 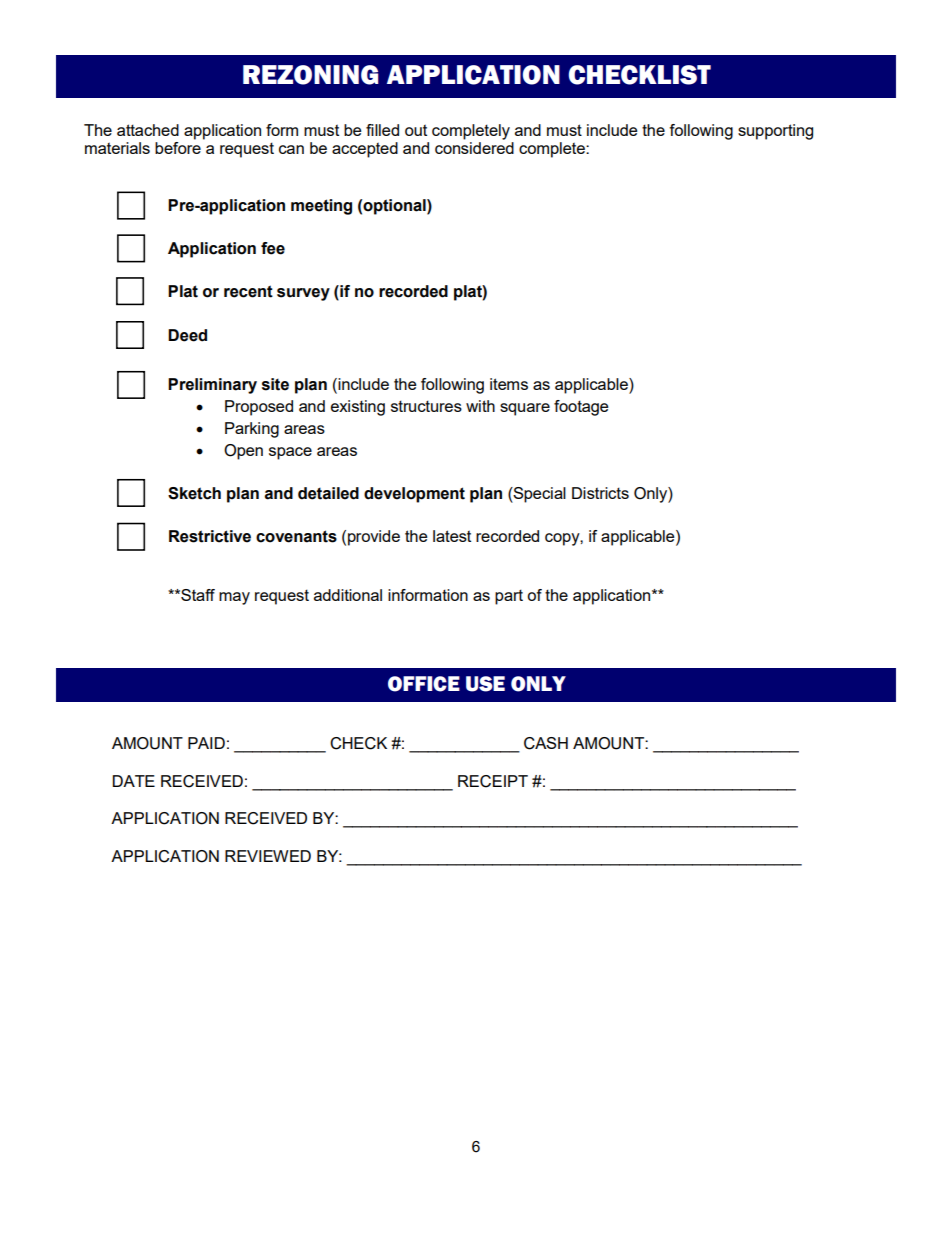 I want to click on out, so click(x=416, y=130).
